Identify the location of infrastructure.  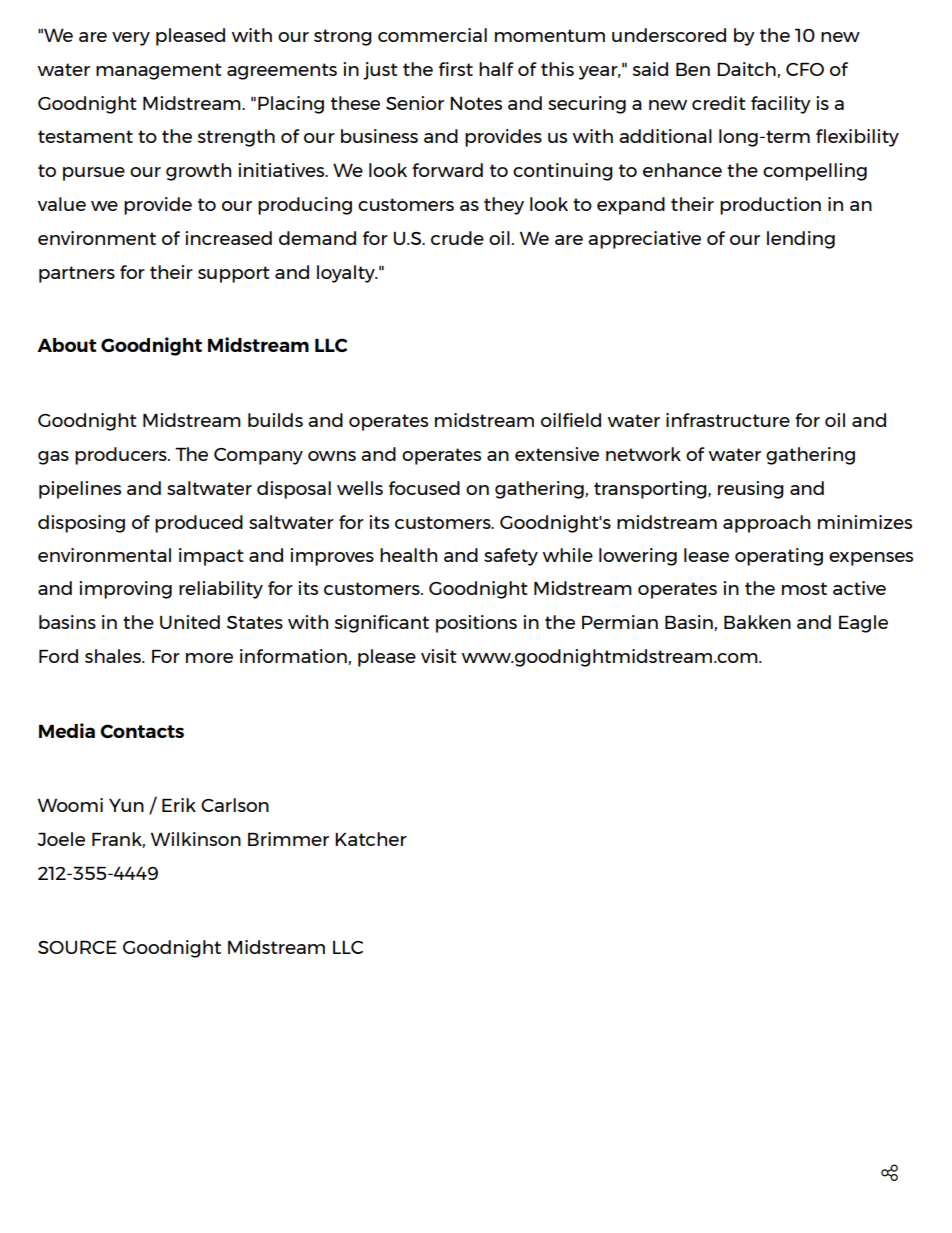
(728, 420).
